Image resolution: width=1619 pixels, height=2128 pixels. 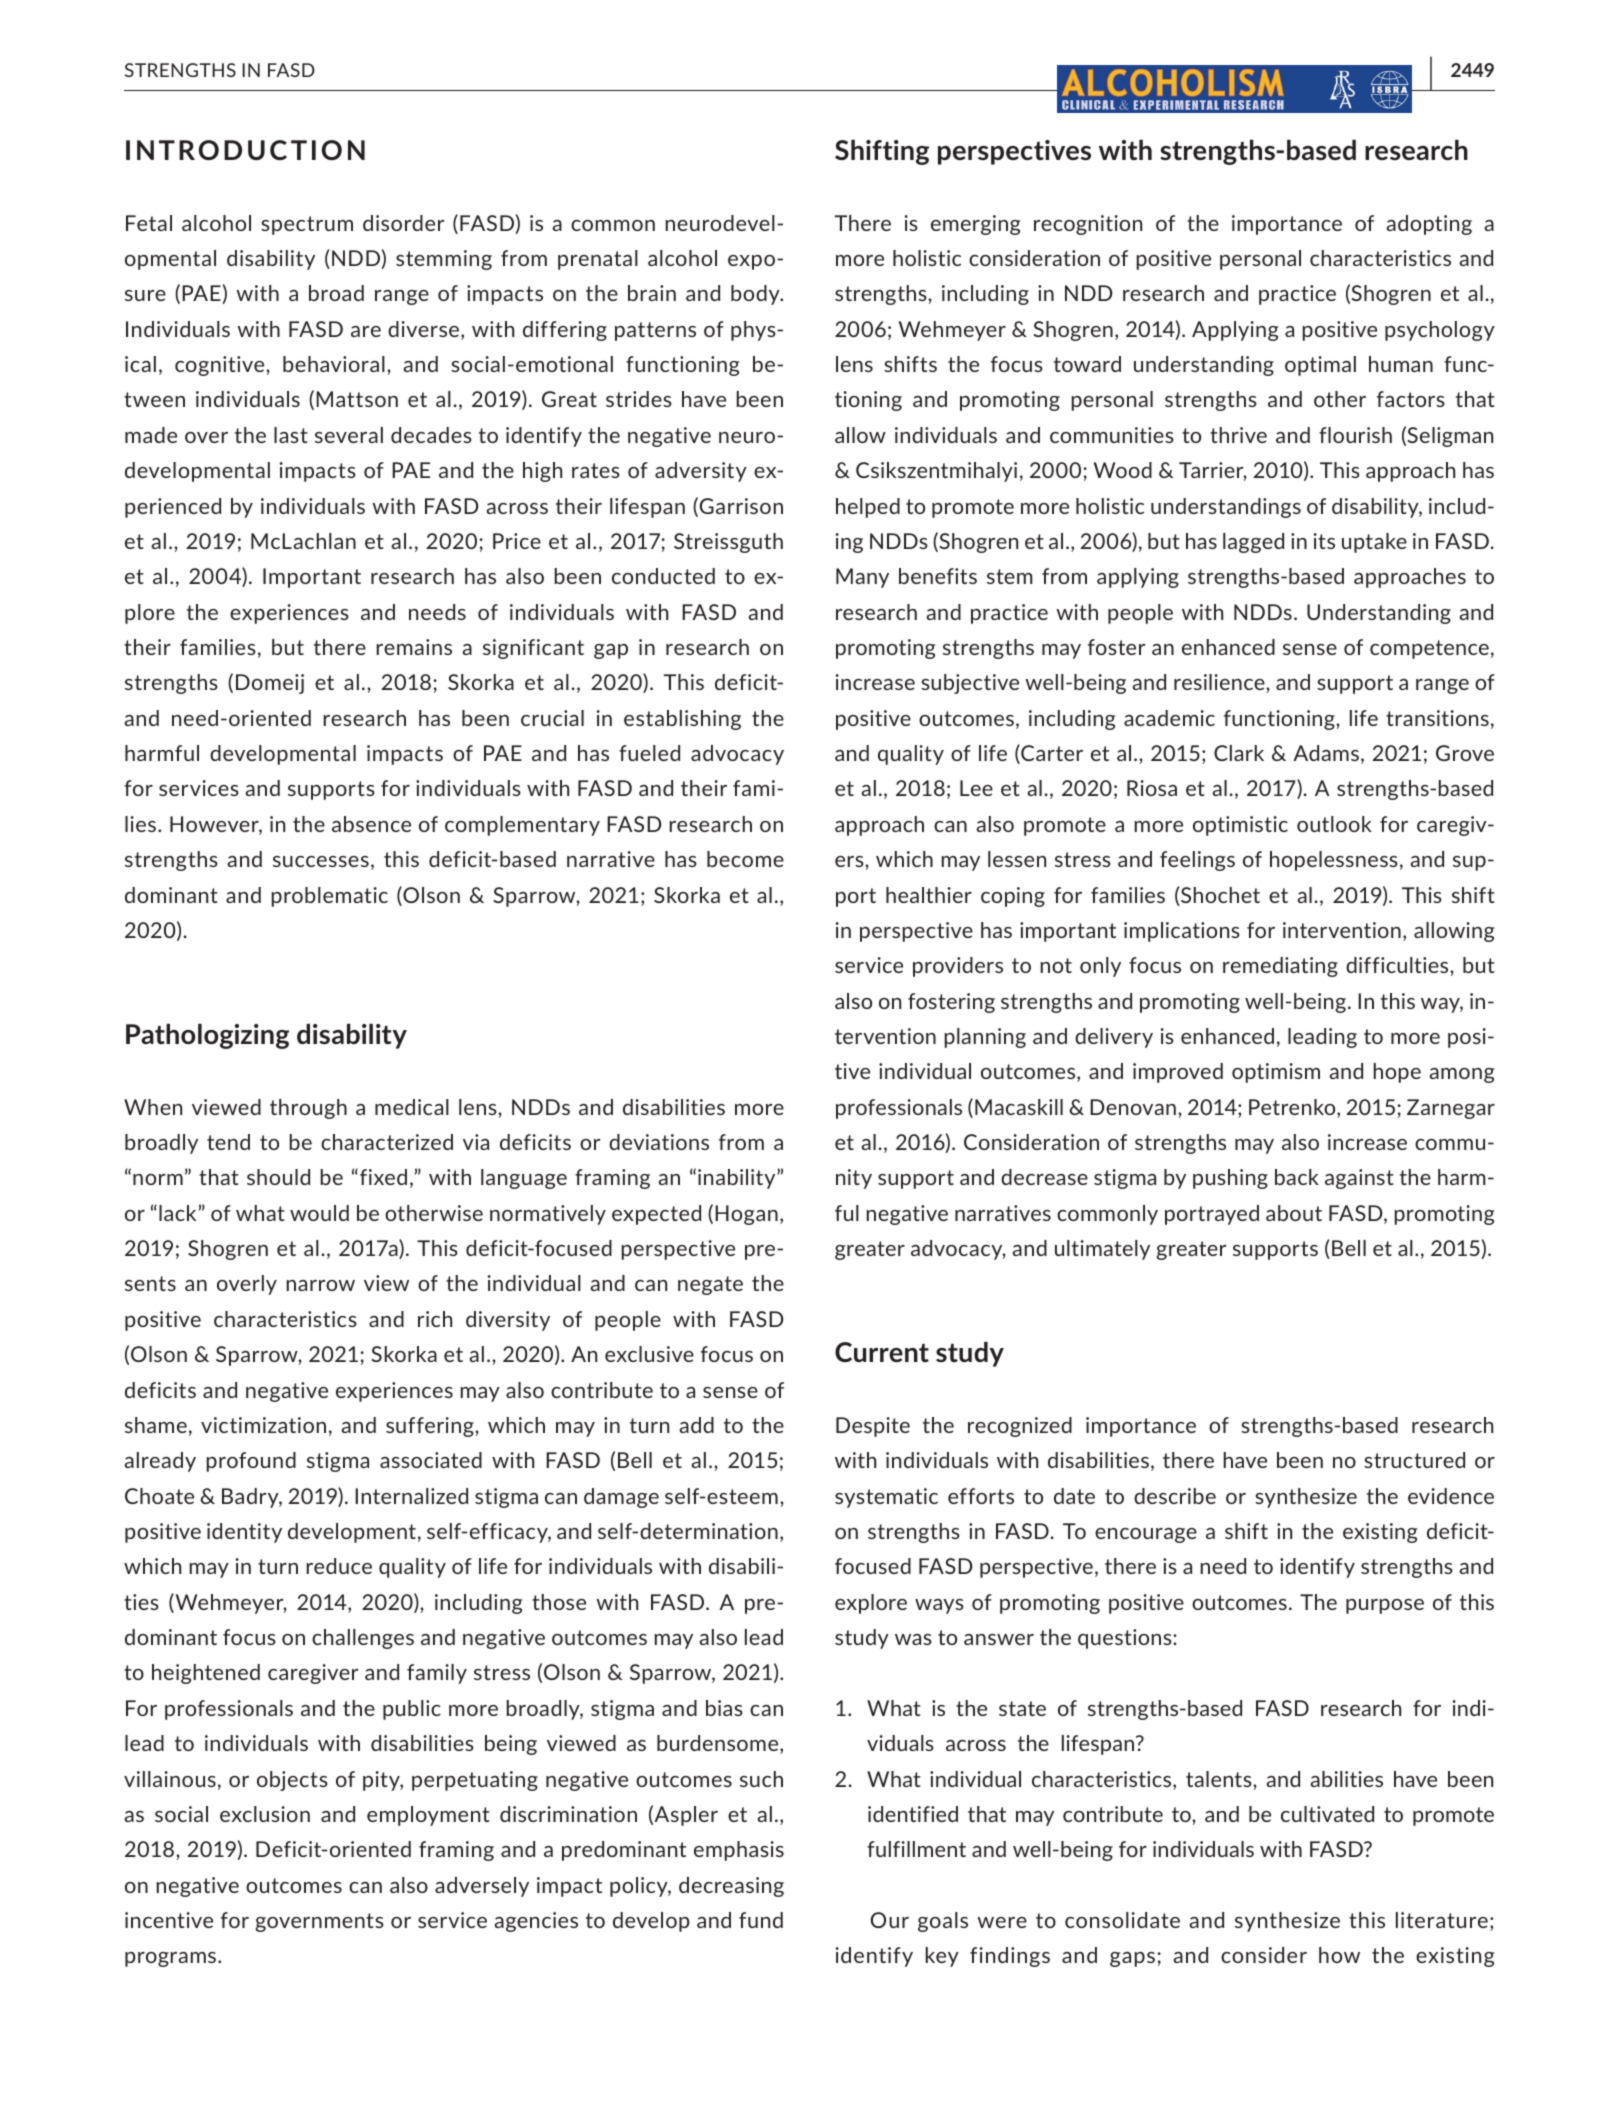 What do you see at coordinates (251, 1462) in the screenshot?
I see `profound` at bounding box center [251, 1462].
